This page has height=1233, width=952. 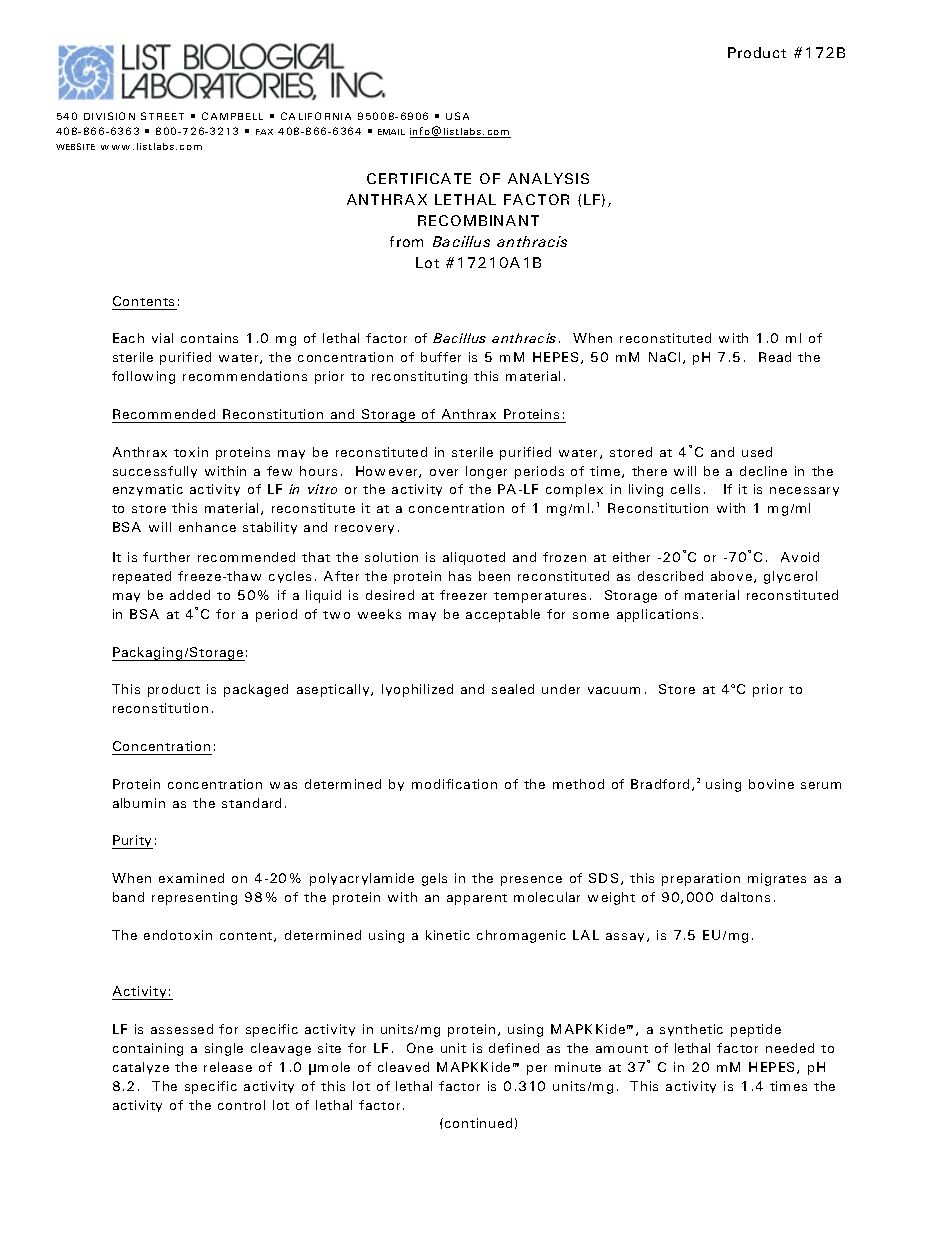 I want to click on continued, so click(x=478, y=1123).
